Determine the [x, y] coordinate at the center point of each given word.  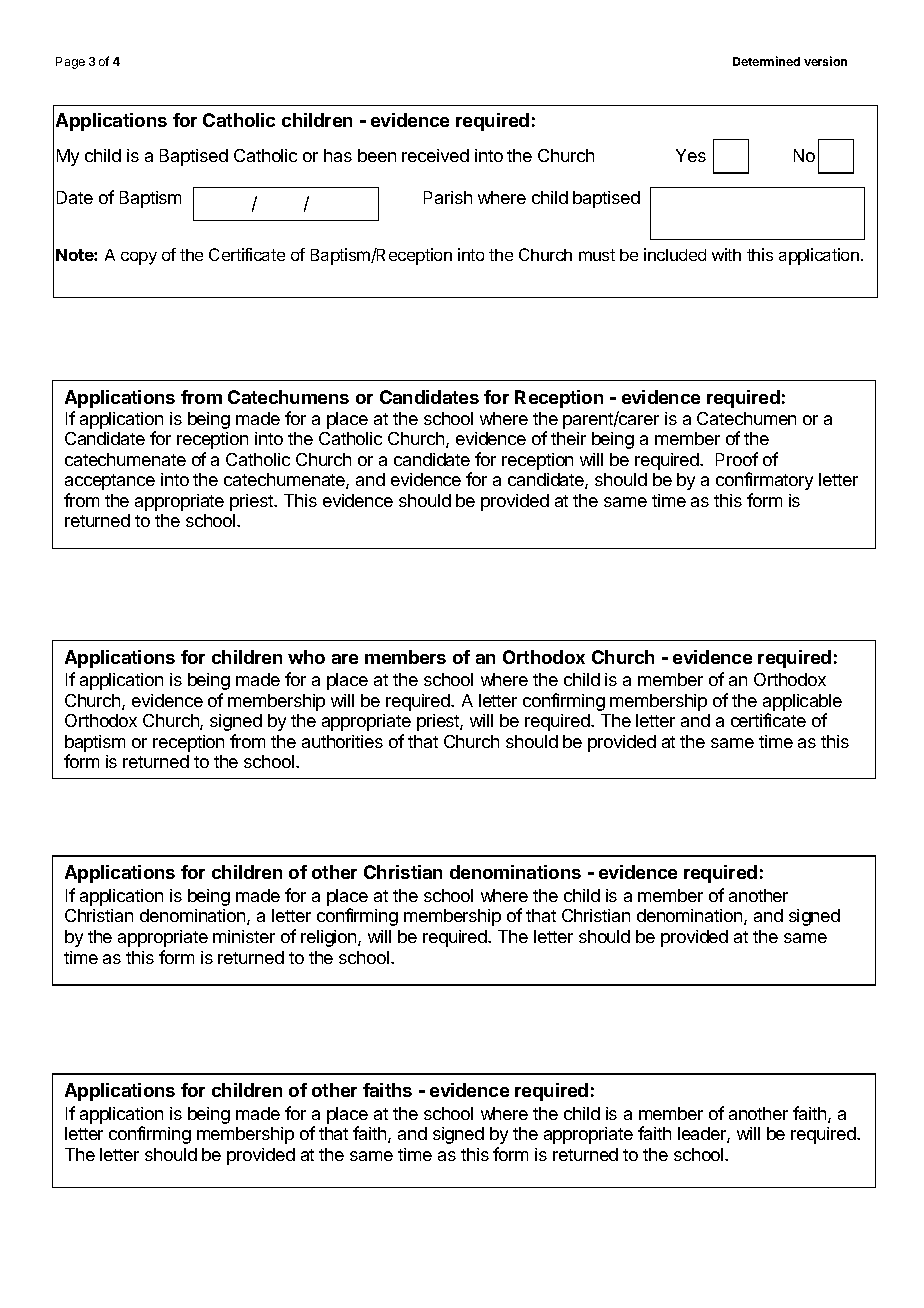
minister [244, 936]
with [726, 254]
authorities [342, 741]
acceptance [110, 482]
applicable [802, 704]
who [306, 657]
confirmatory [764, 481]
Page [70, 63]
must [597, 255]
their [568, 438]
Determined [766, 61]
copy [139, 258]
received [435, 155]
